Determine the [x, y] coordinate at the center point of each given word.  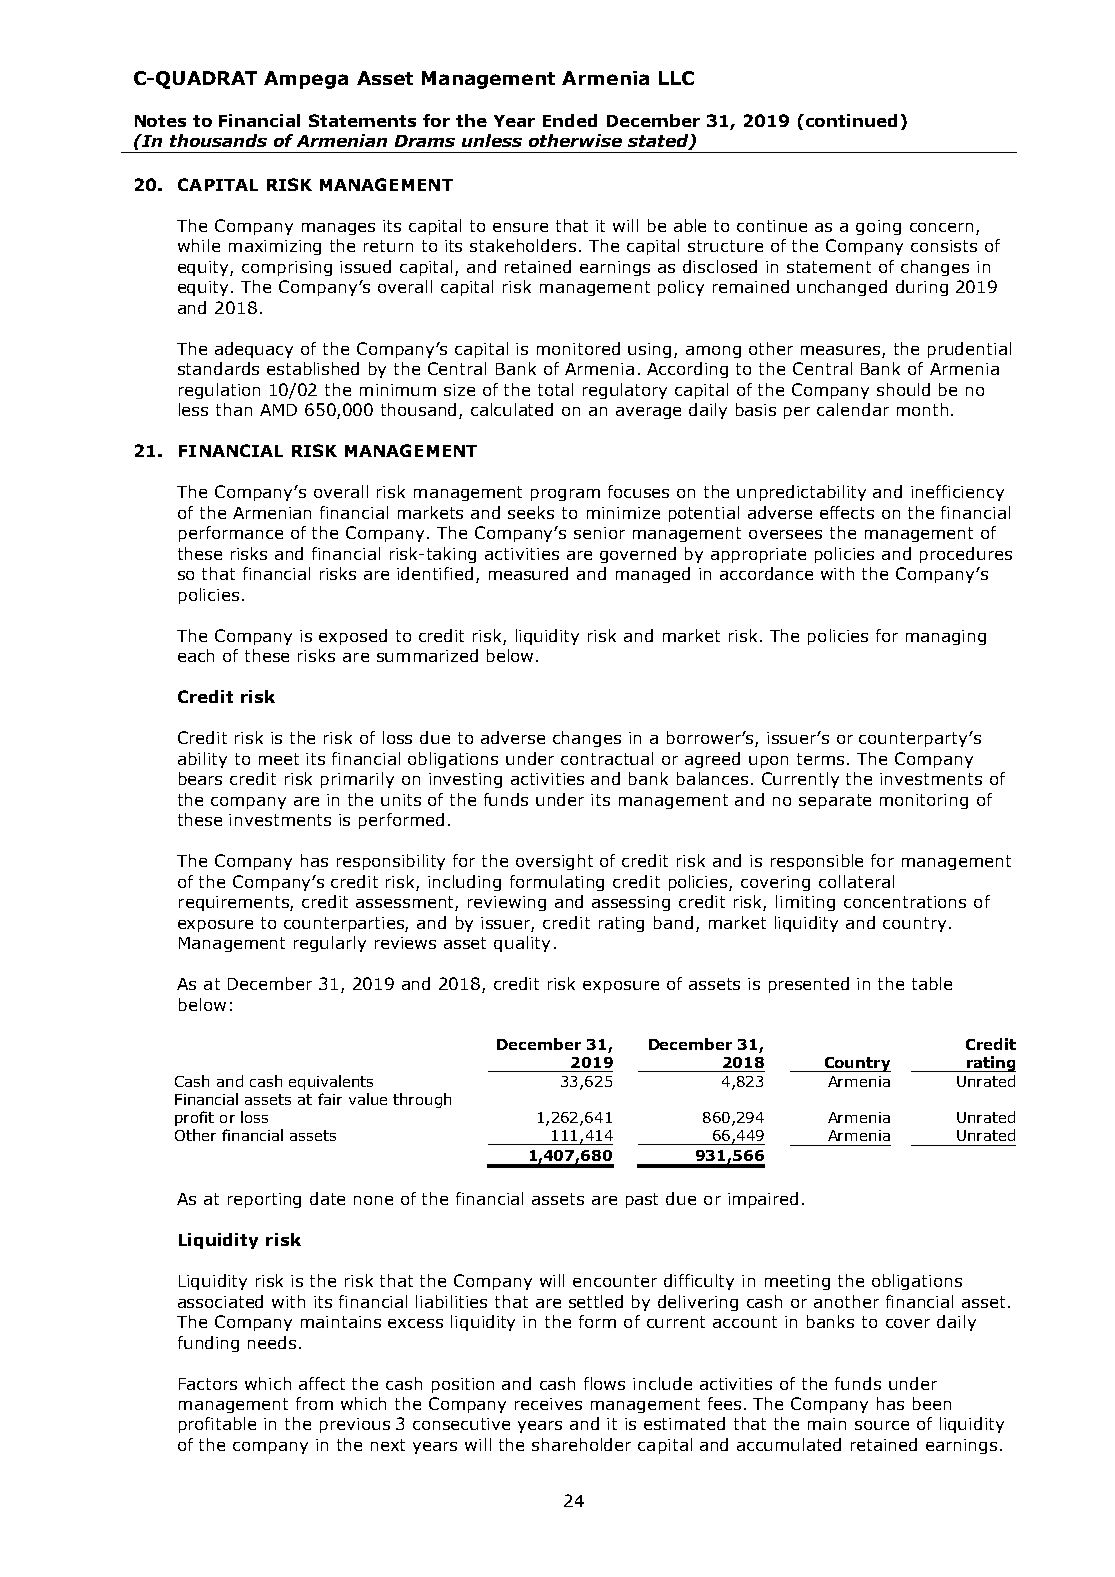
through [422, 1100]
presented [809, 985]
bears [200, 778]
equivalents [331, 1082]
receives [548, 1404]
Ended [570, 120]
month [922, 409]
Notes [160, 121]
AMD [278, 410]
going [878, 227]
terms [820, 759]
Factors [208, 1384]
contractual [607, 758]
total [555, 389]
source [882, 1425]
